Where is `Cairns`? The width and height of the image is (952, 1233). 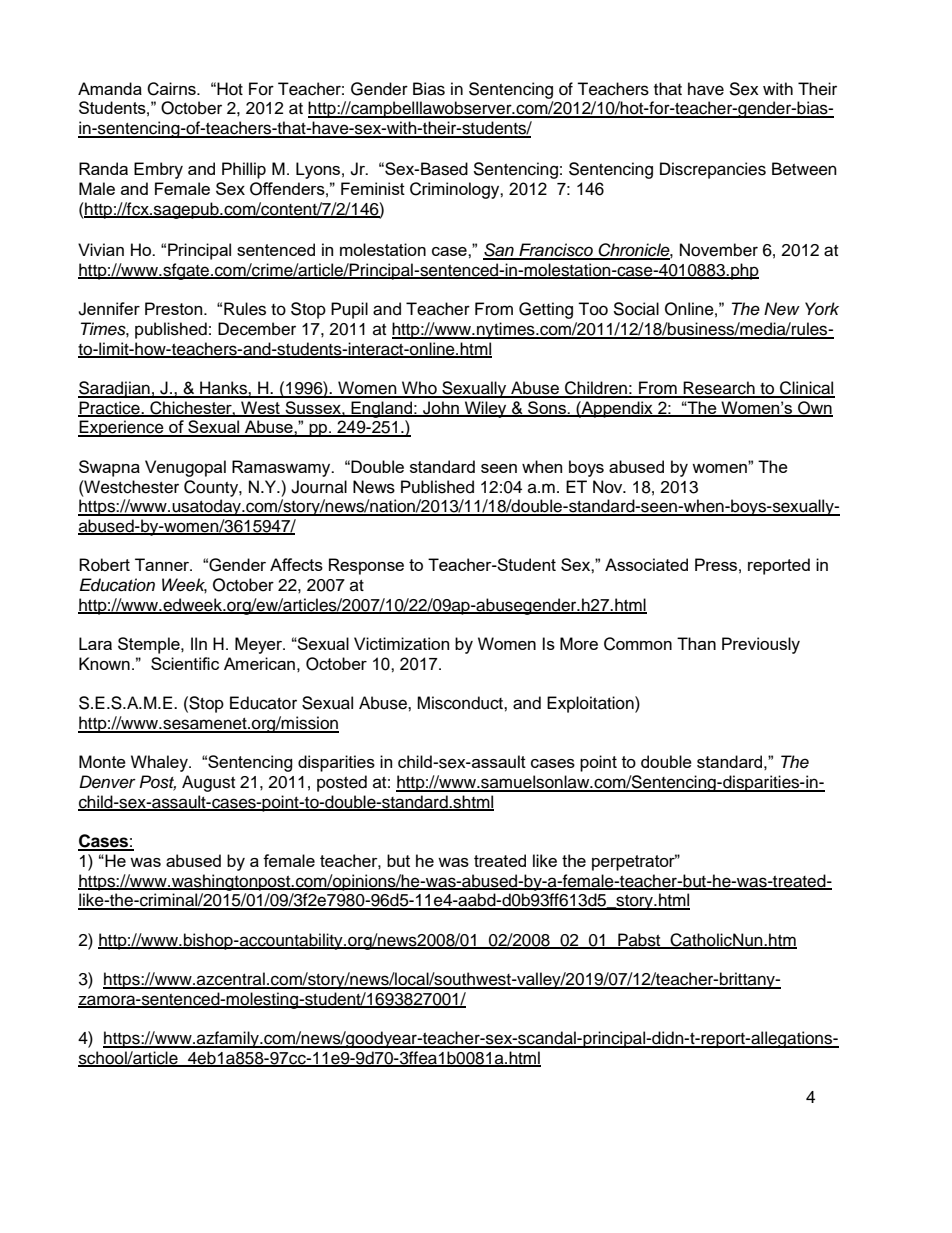
Cairns is located at coordinates (172, 89).
